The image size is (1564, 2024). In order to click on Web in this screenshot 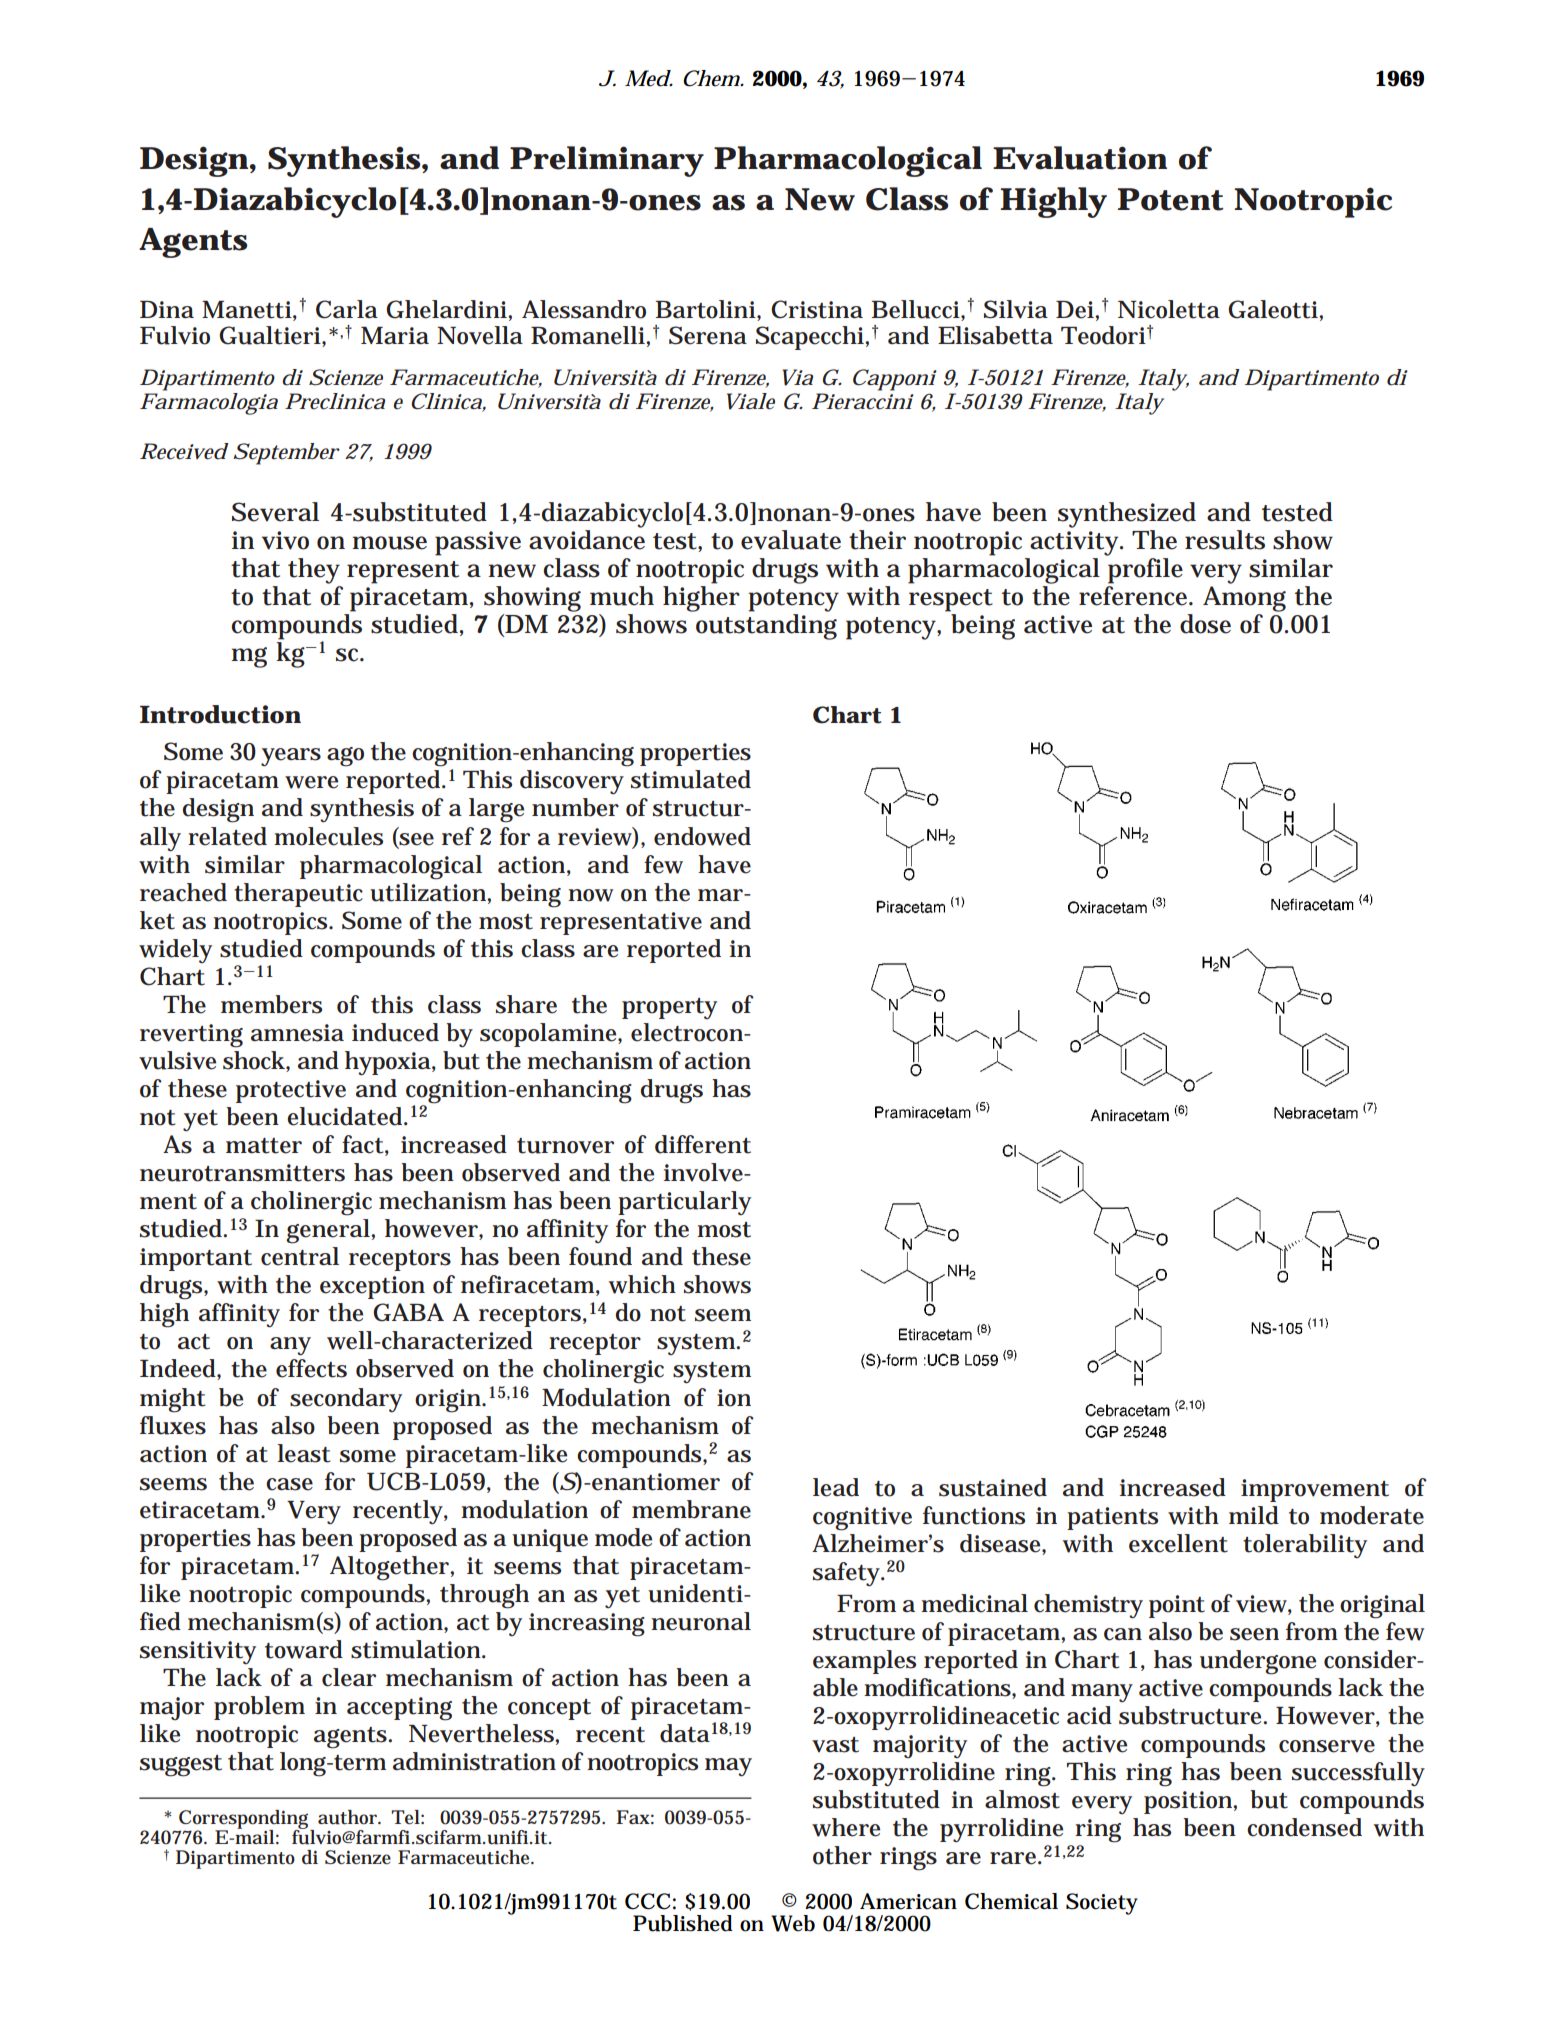, I will do `click(793, 1923)`.
